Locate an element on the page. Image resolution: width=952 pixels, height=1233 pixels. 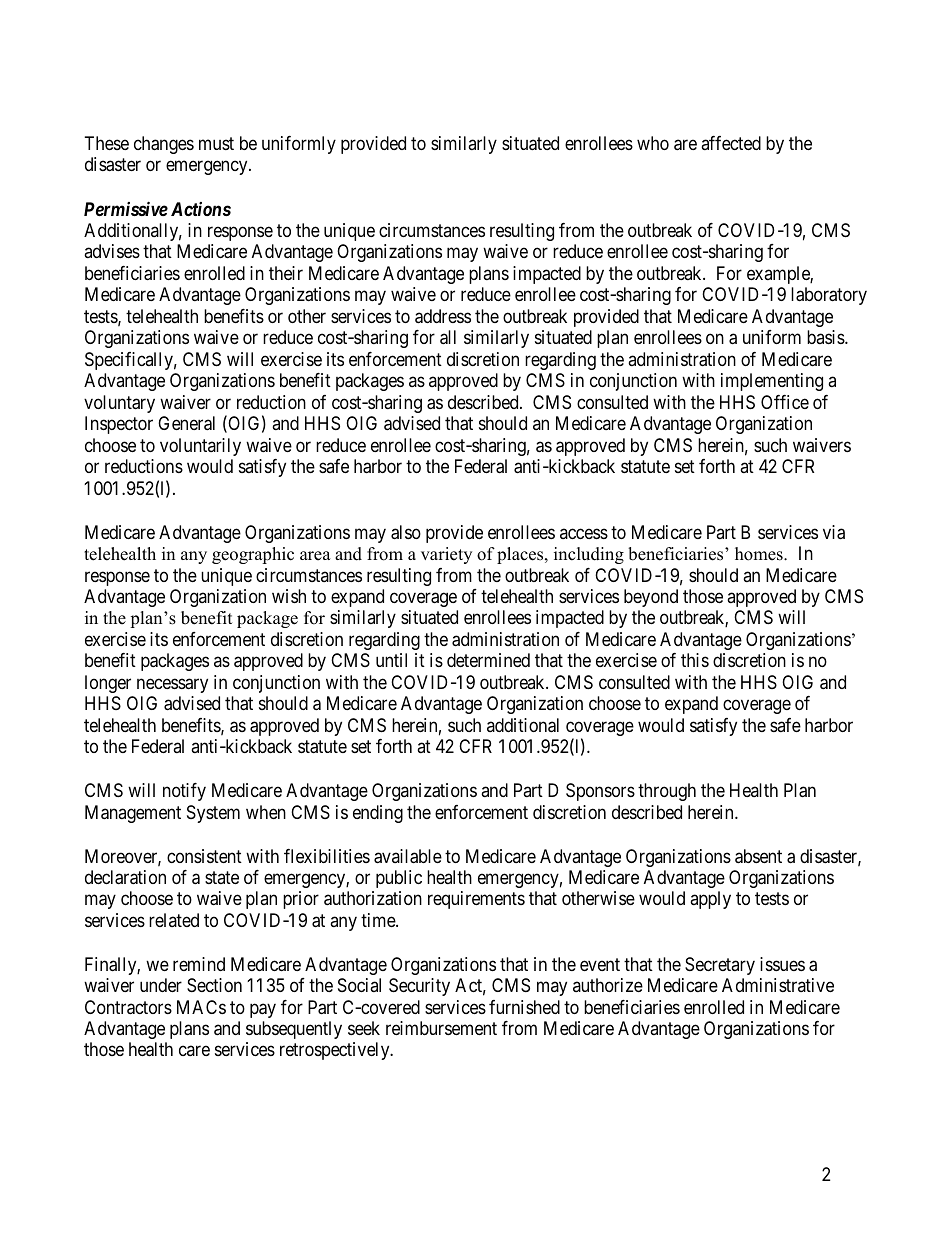
notify is located at coordinates (184, 792).
